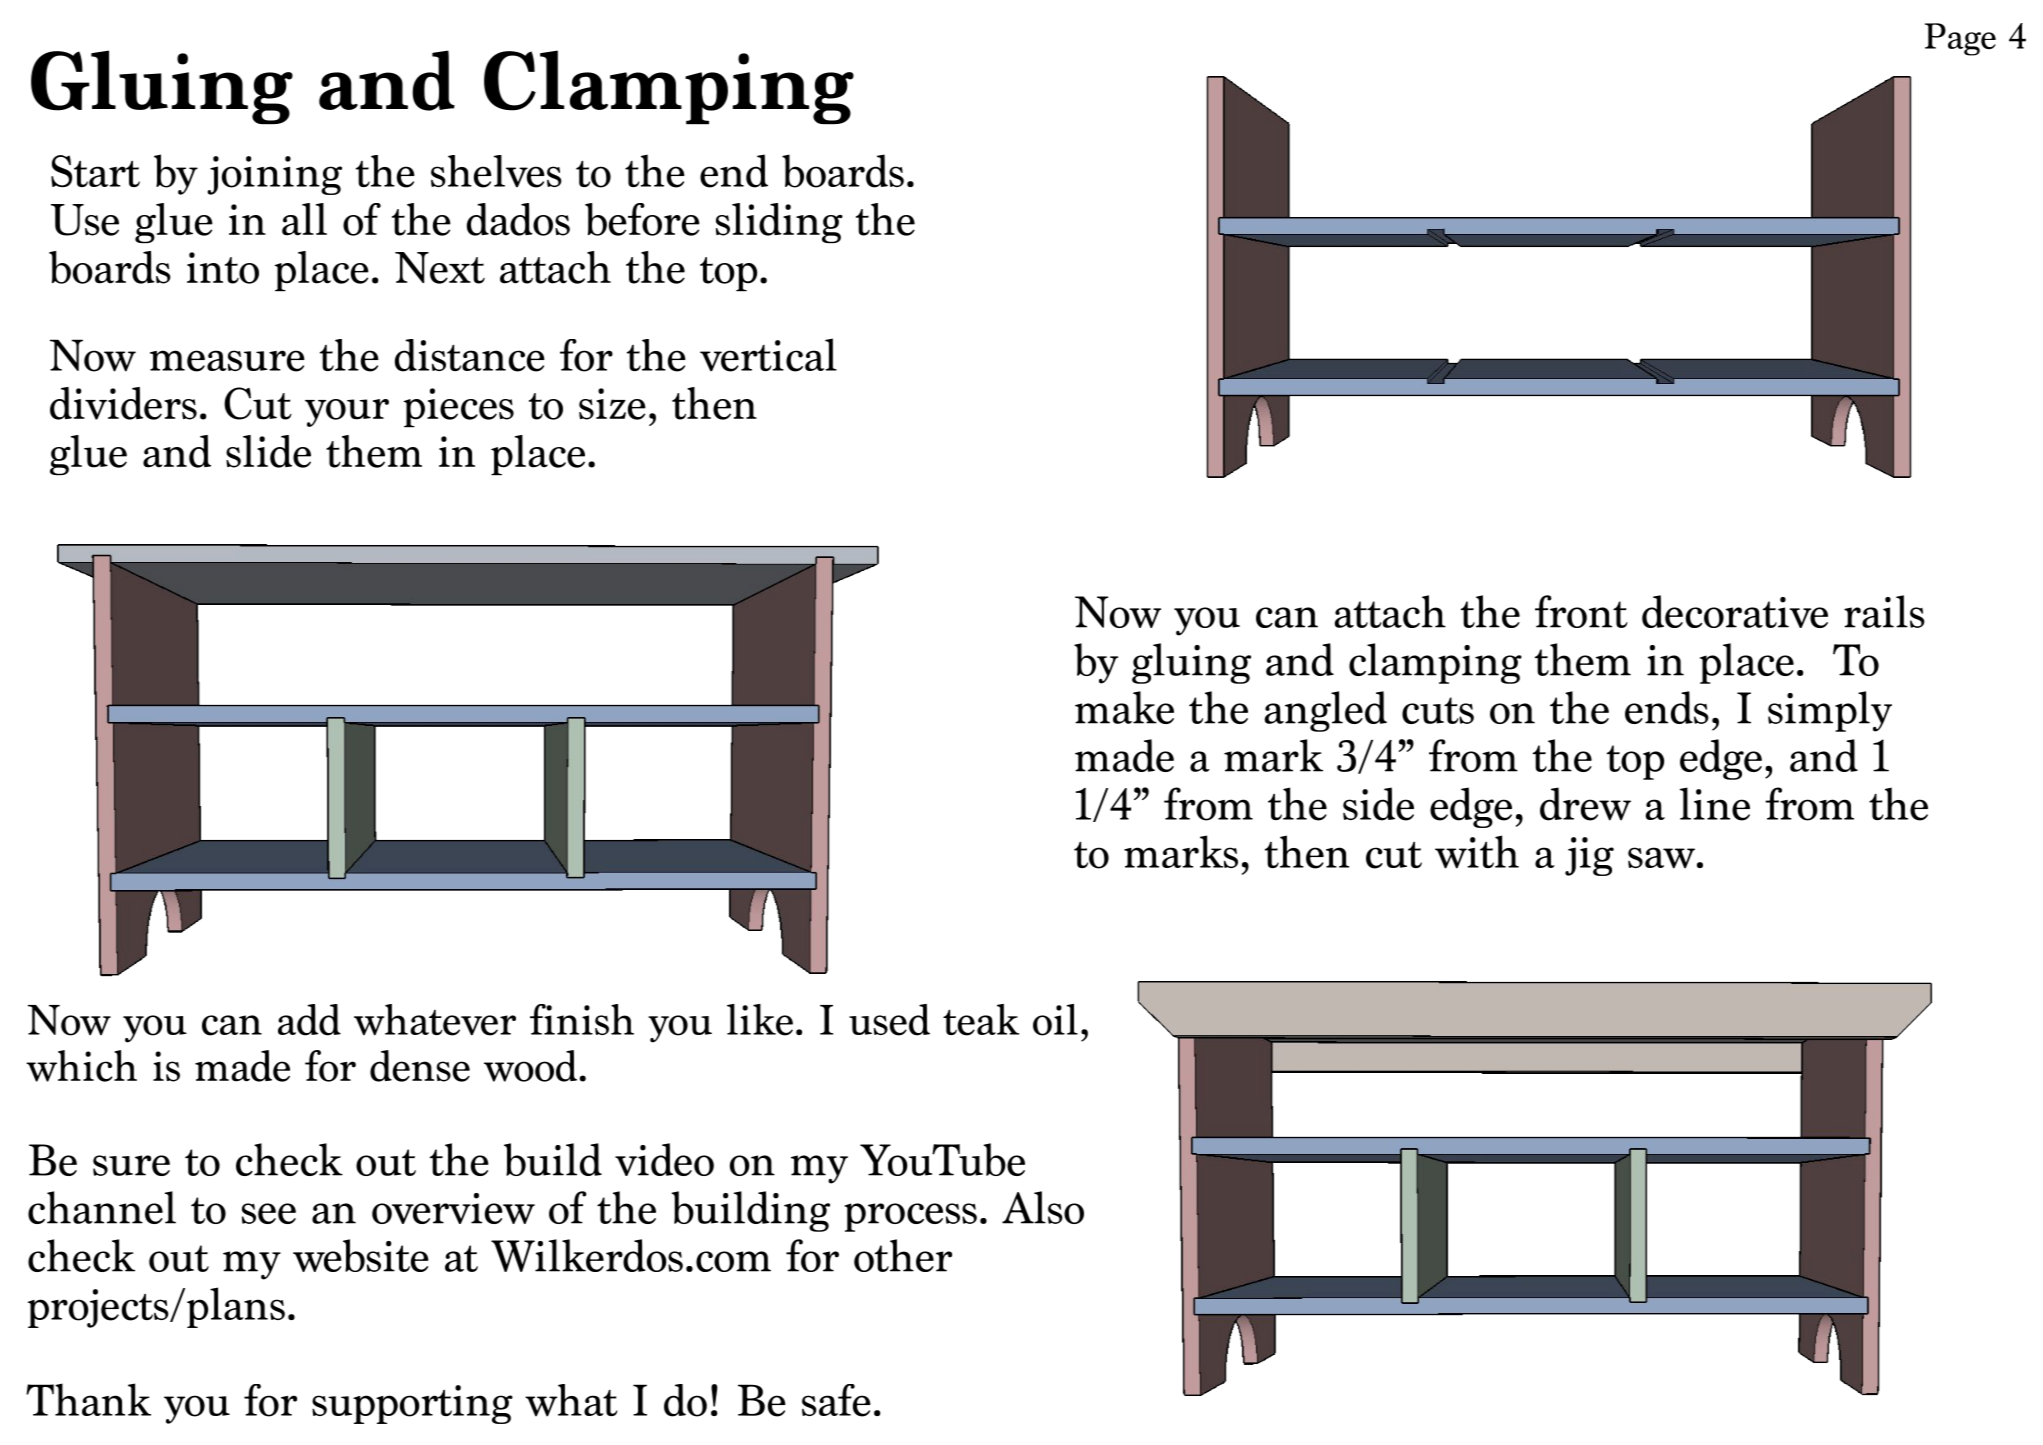 The height and width of the image is (1445, 2043). I want to click on supporting, so click(412, 1404).
